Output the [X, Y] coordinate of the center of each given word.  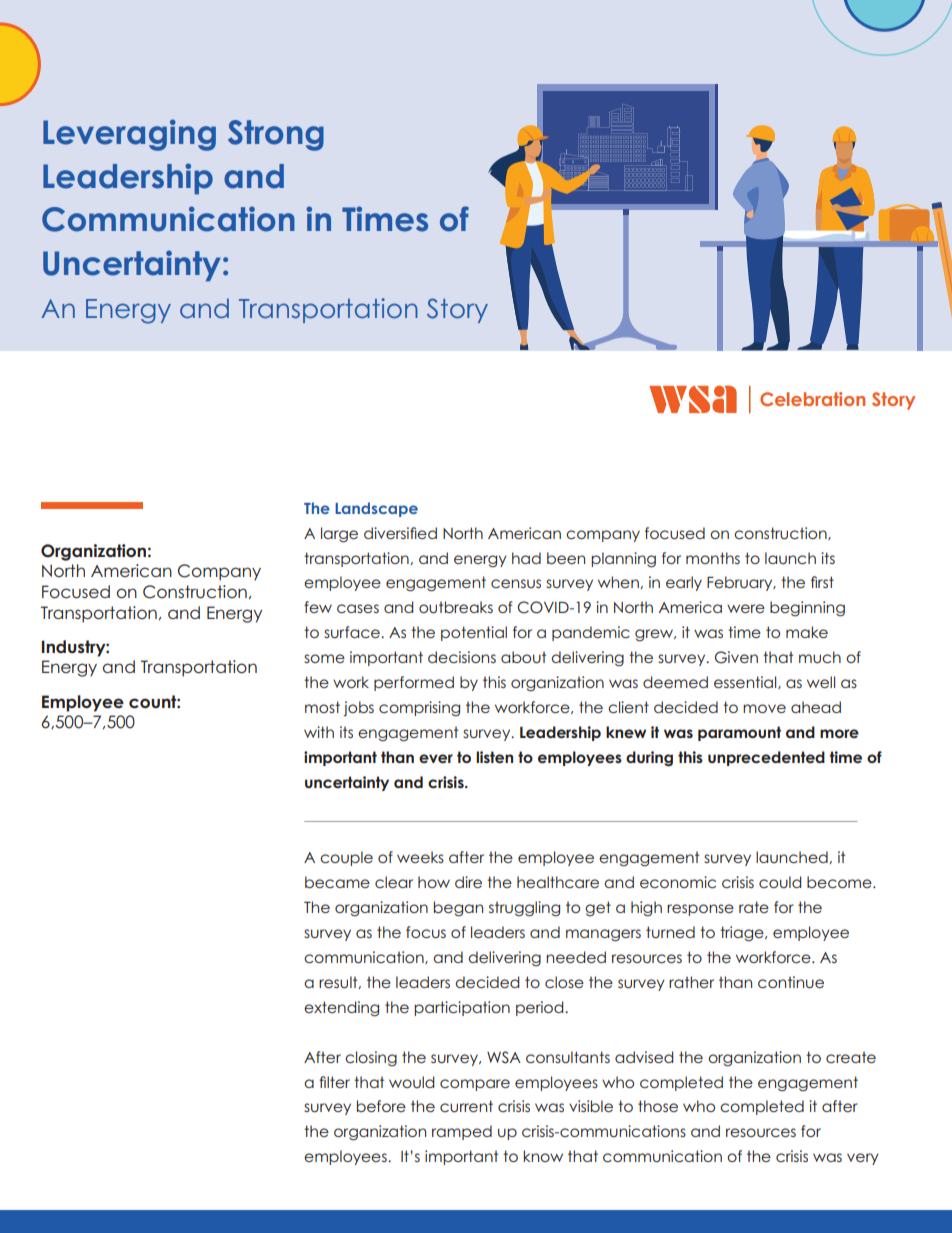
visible [591, 1106]
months [713, 558]
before [381, 1106]
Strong [276, 135]
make [807, 632]
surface [353, 632]
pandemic [591, 633]
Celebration [812, 399]
